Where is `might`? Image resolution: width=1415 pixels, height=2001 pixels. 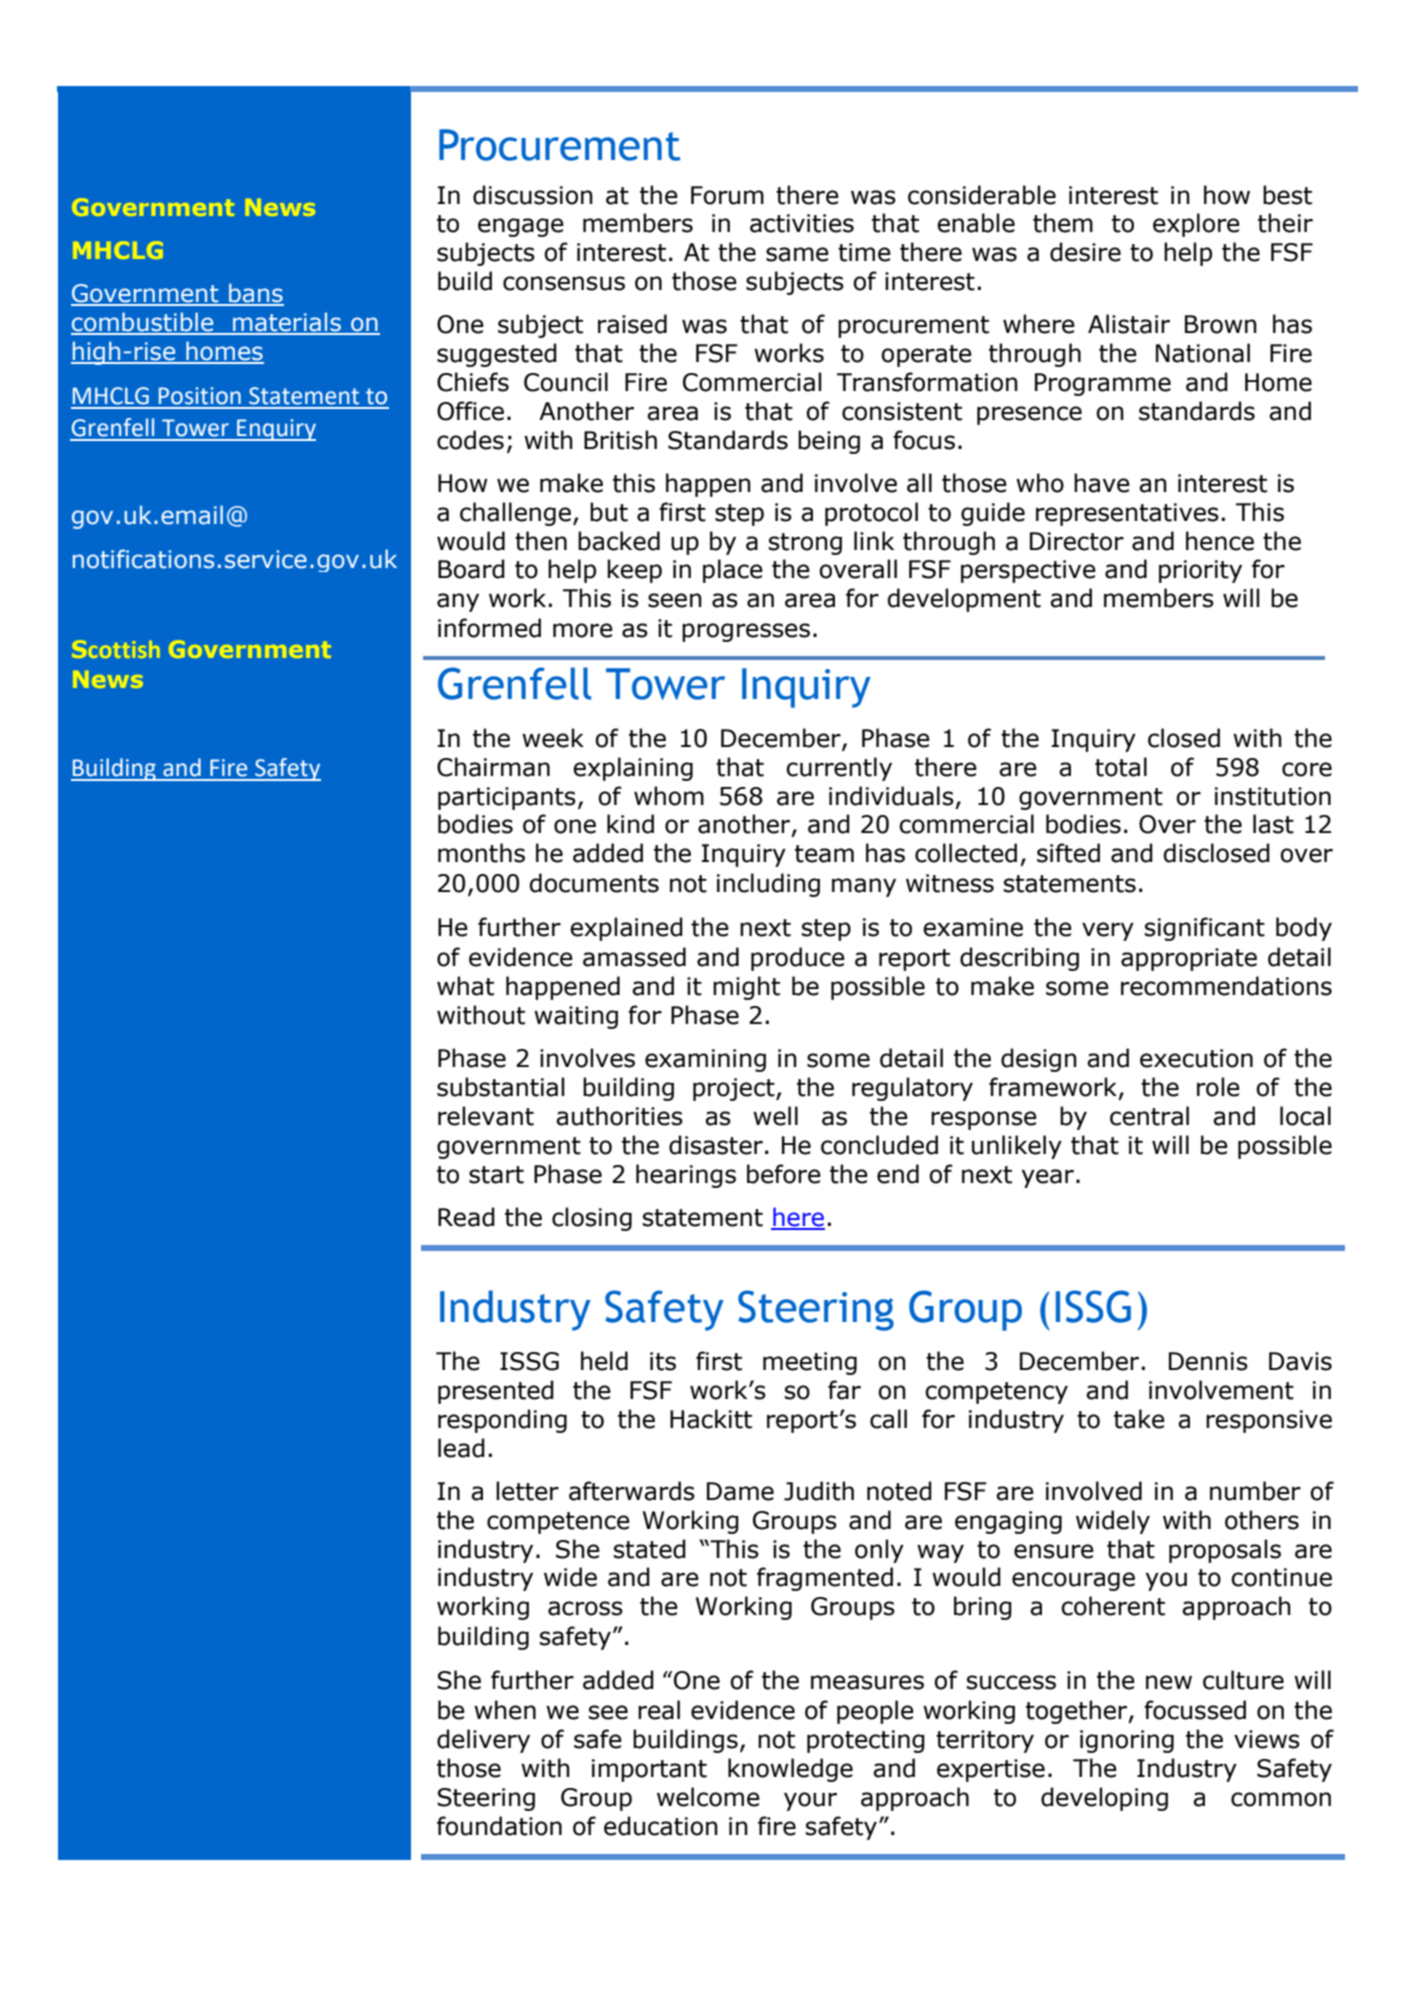 might is located at coordinates (746, 988).
